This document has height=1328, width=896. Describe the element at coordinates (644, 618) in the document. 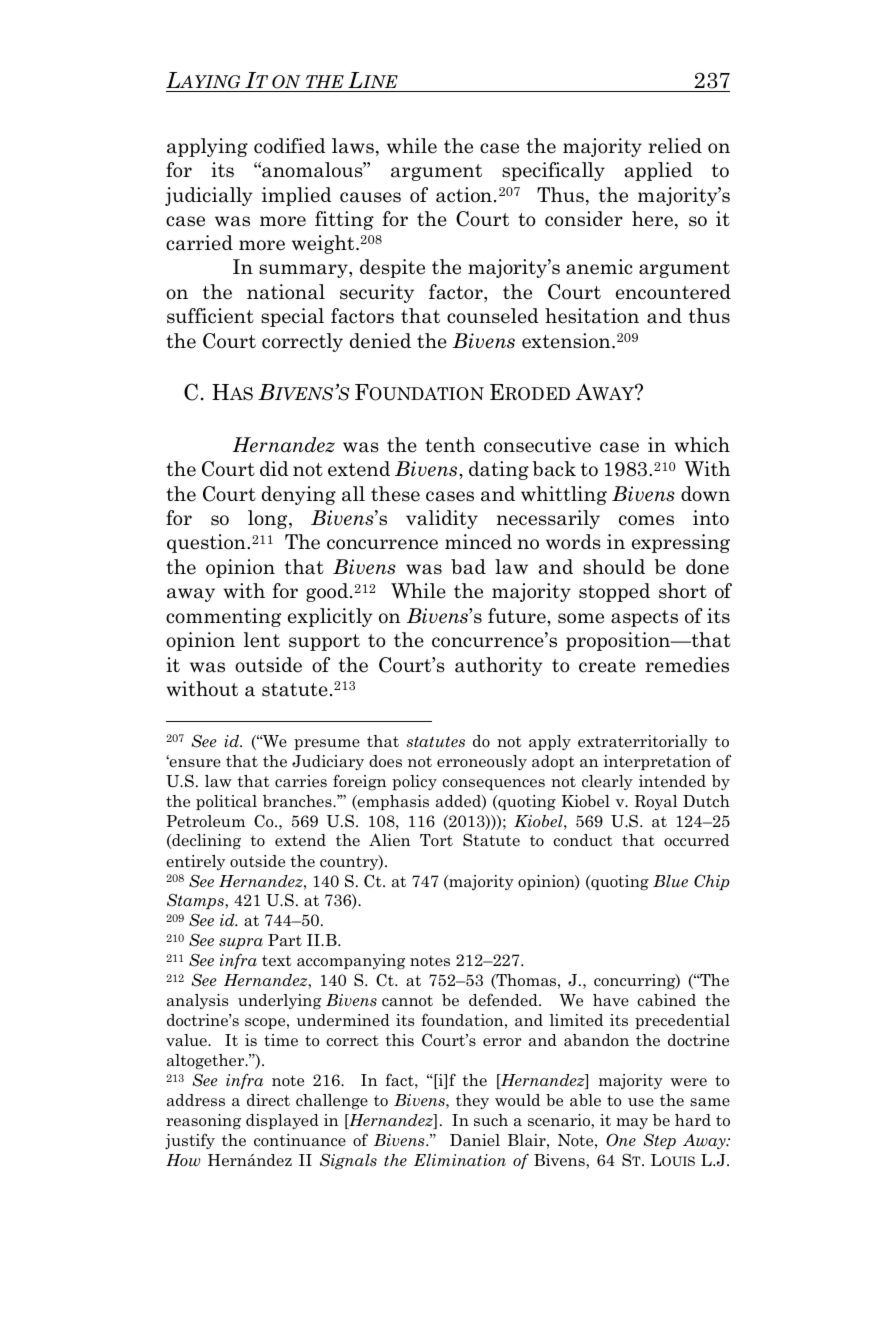

I see `aspects` at that location.
